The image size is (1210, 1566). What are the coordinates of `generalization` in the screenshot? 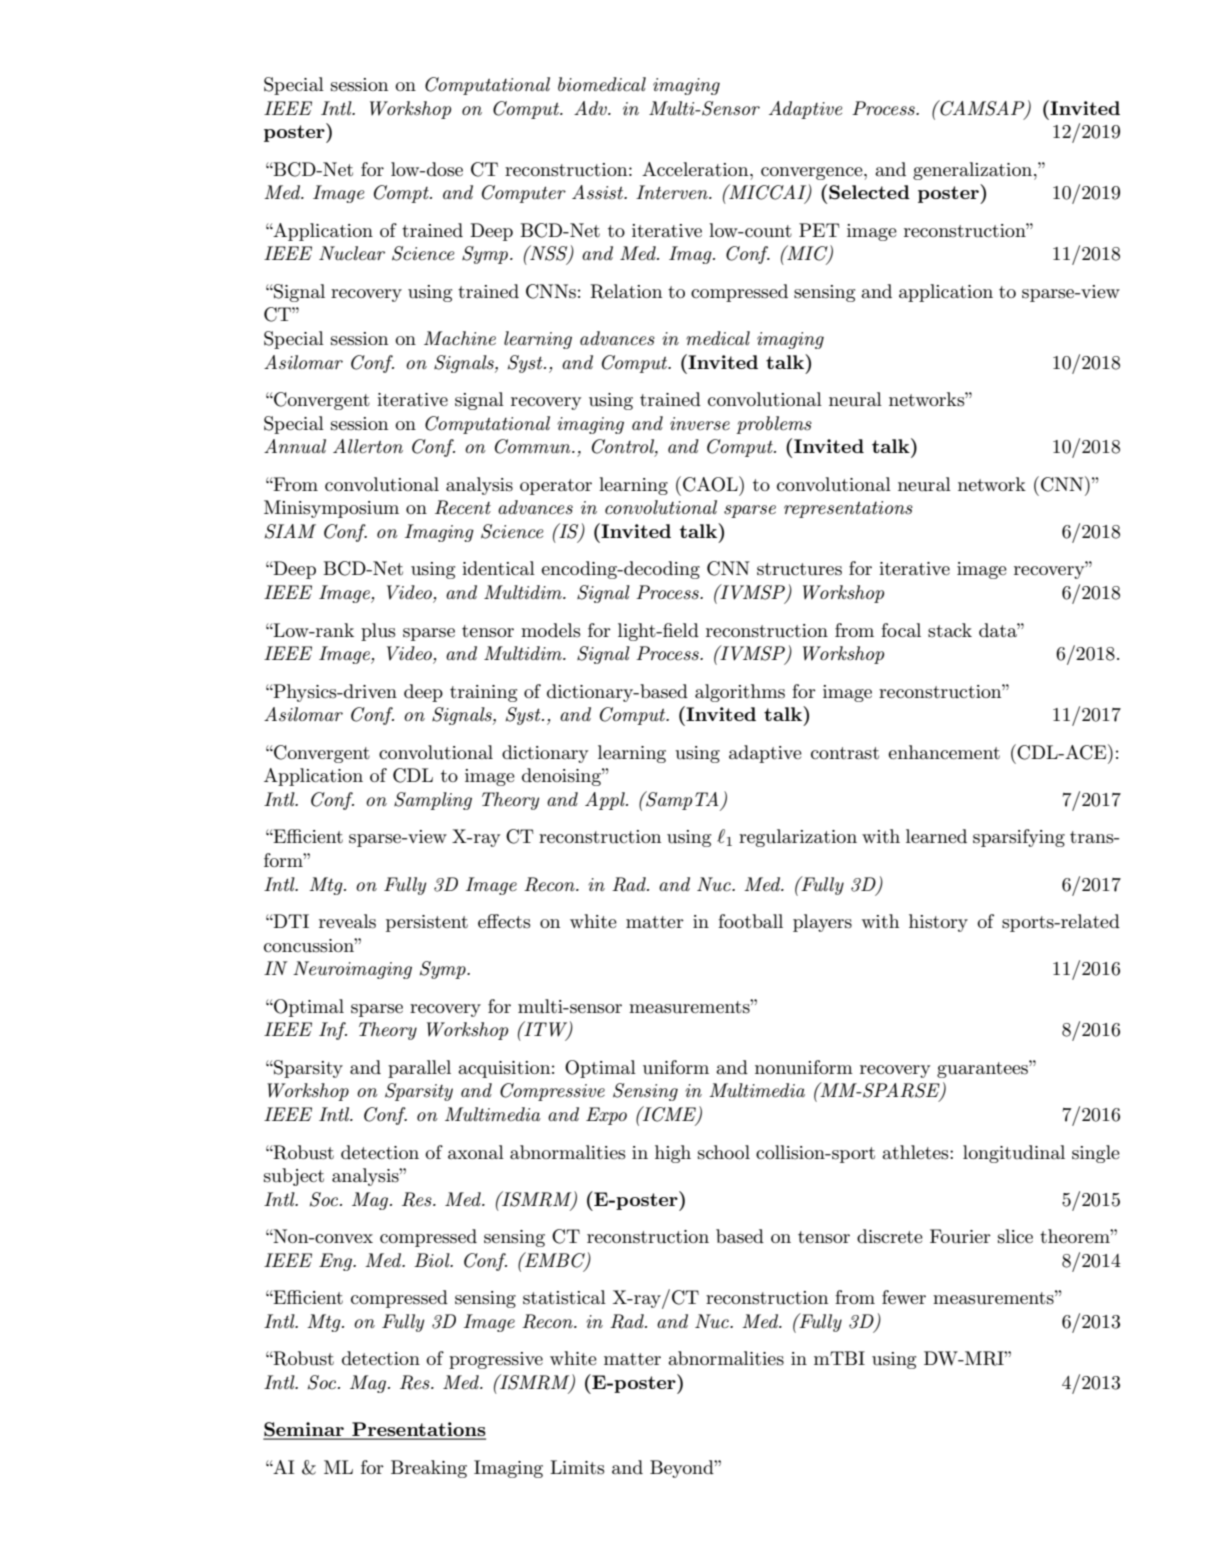 It's located at (974, 171).
